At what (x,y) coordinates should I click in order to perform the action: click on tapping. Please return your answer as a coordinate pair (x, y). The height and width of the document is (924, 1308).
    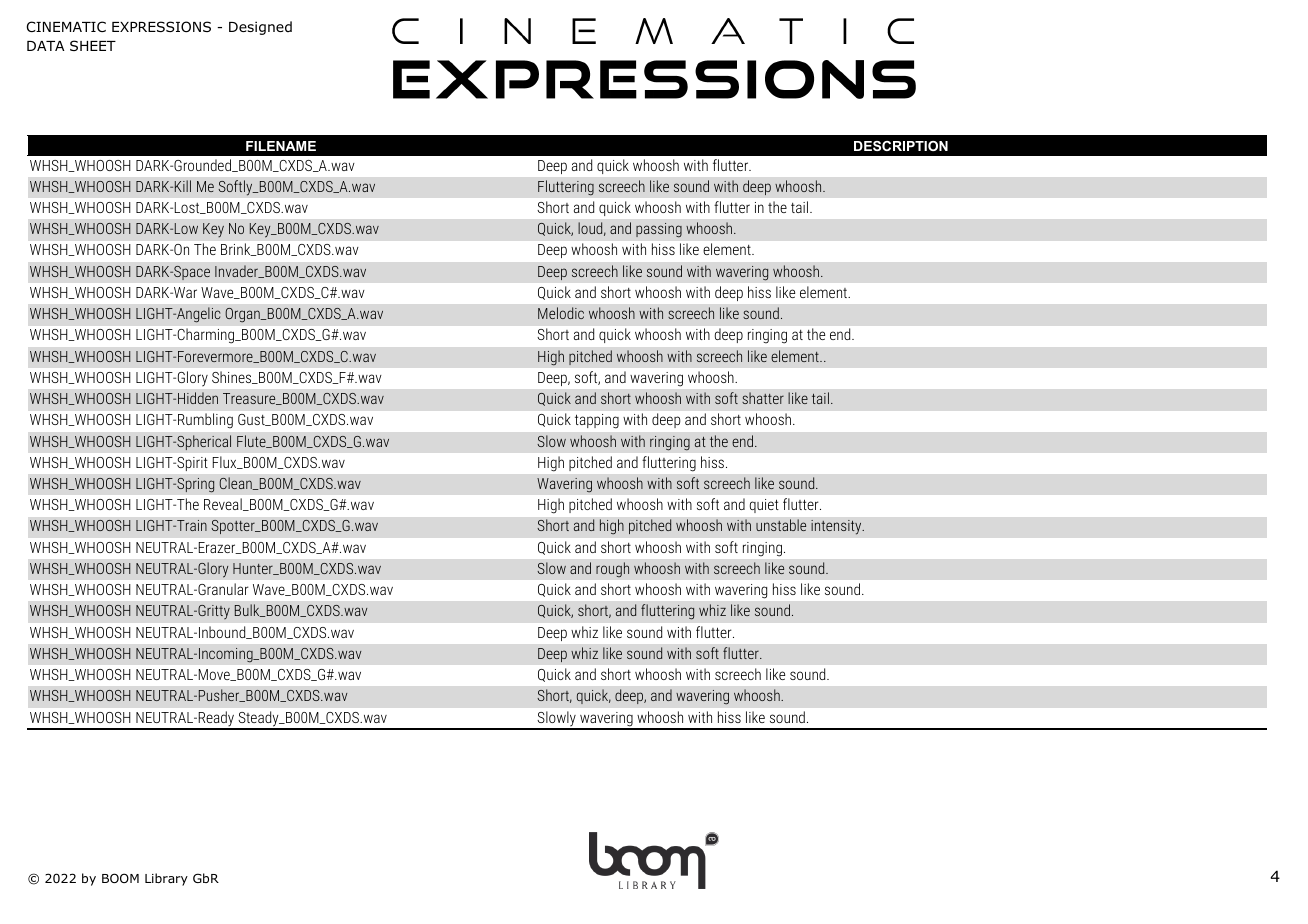
    Looking at the image, I should click on (597, 421).
